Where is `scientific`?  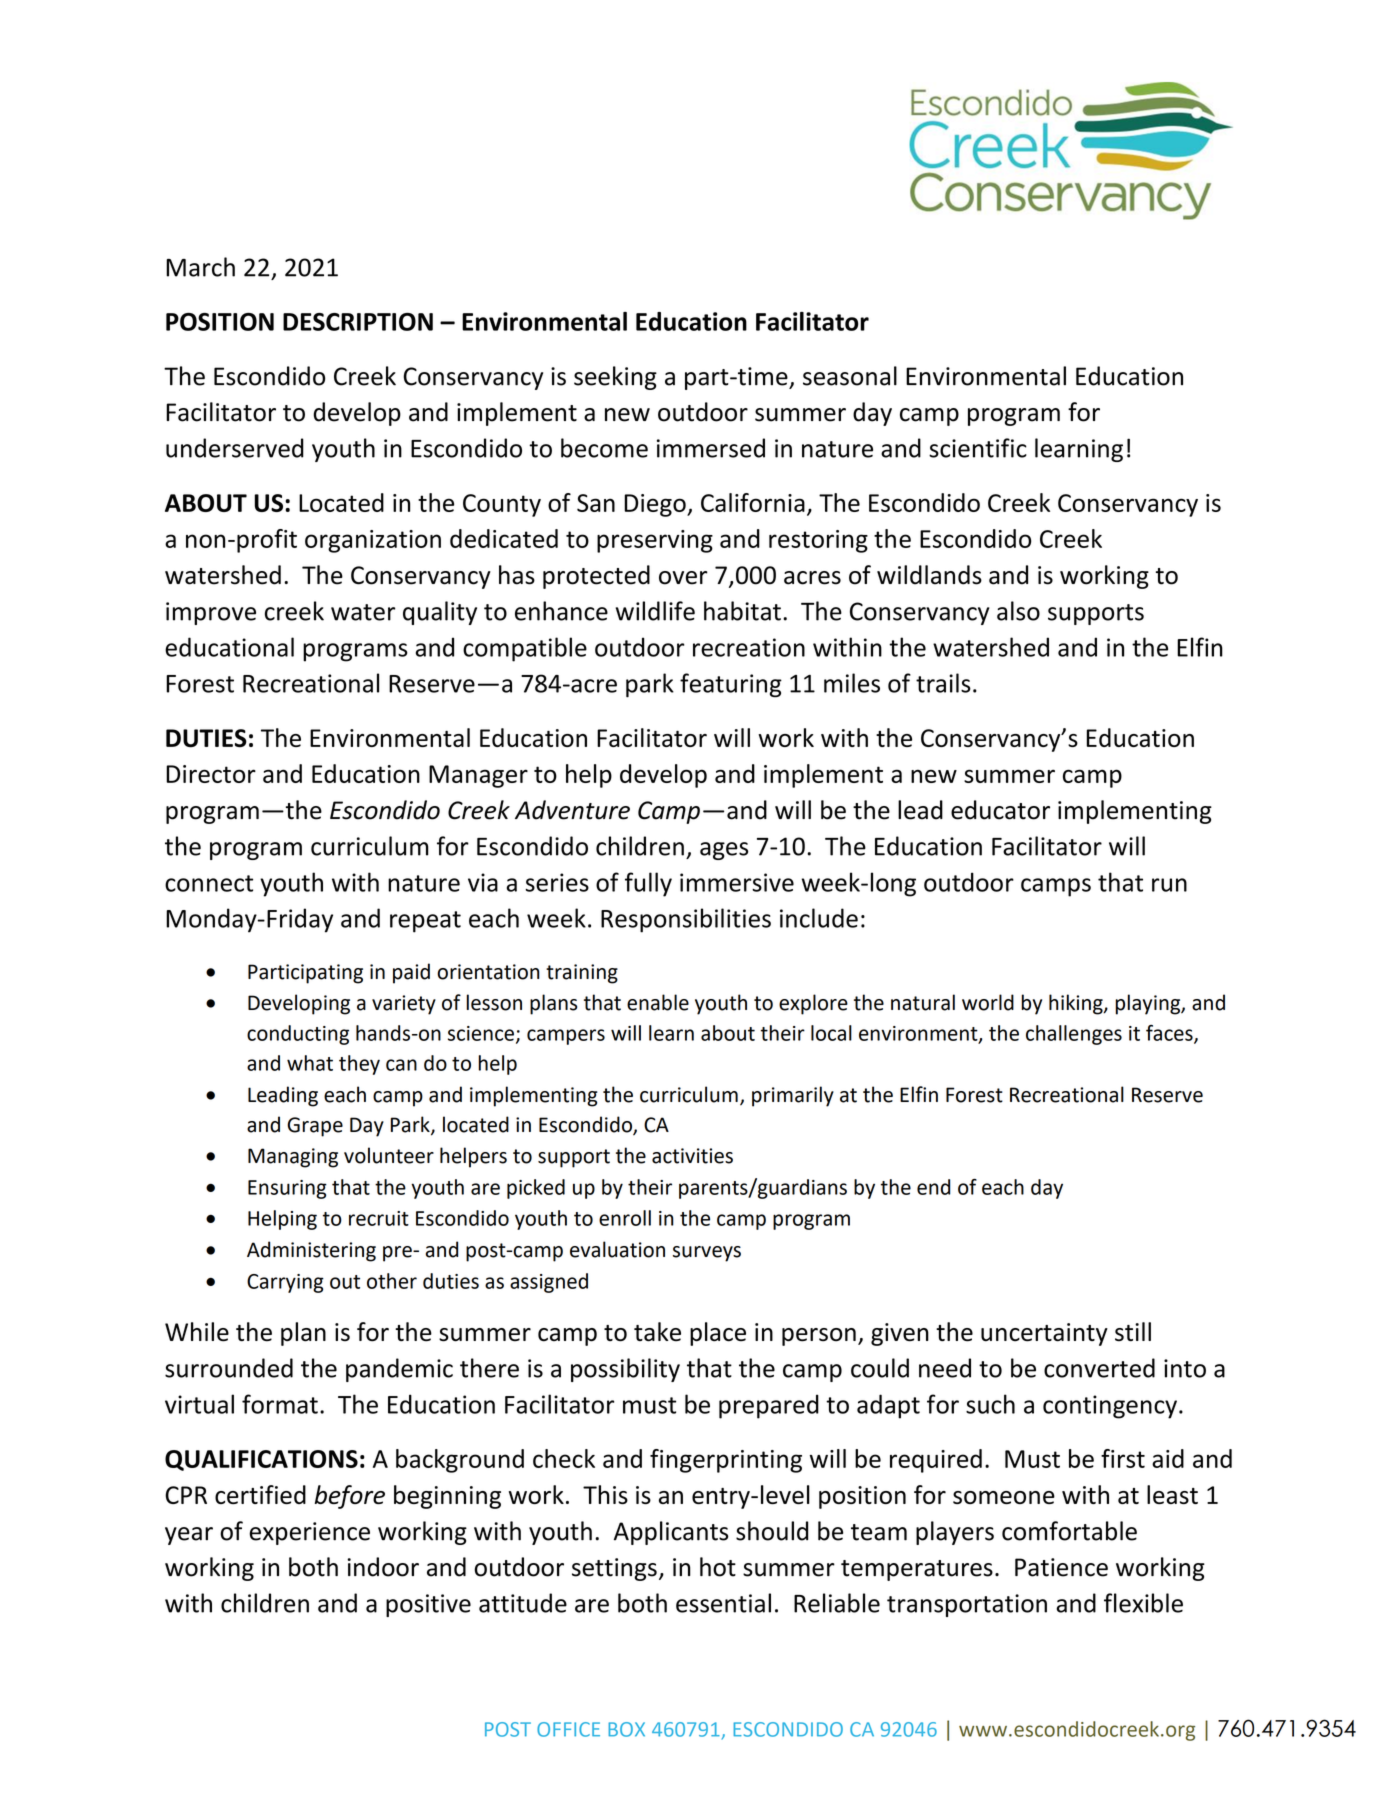
scientific is located at coordinates (978, 448).
